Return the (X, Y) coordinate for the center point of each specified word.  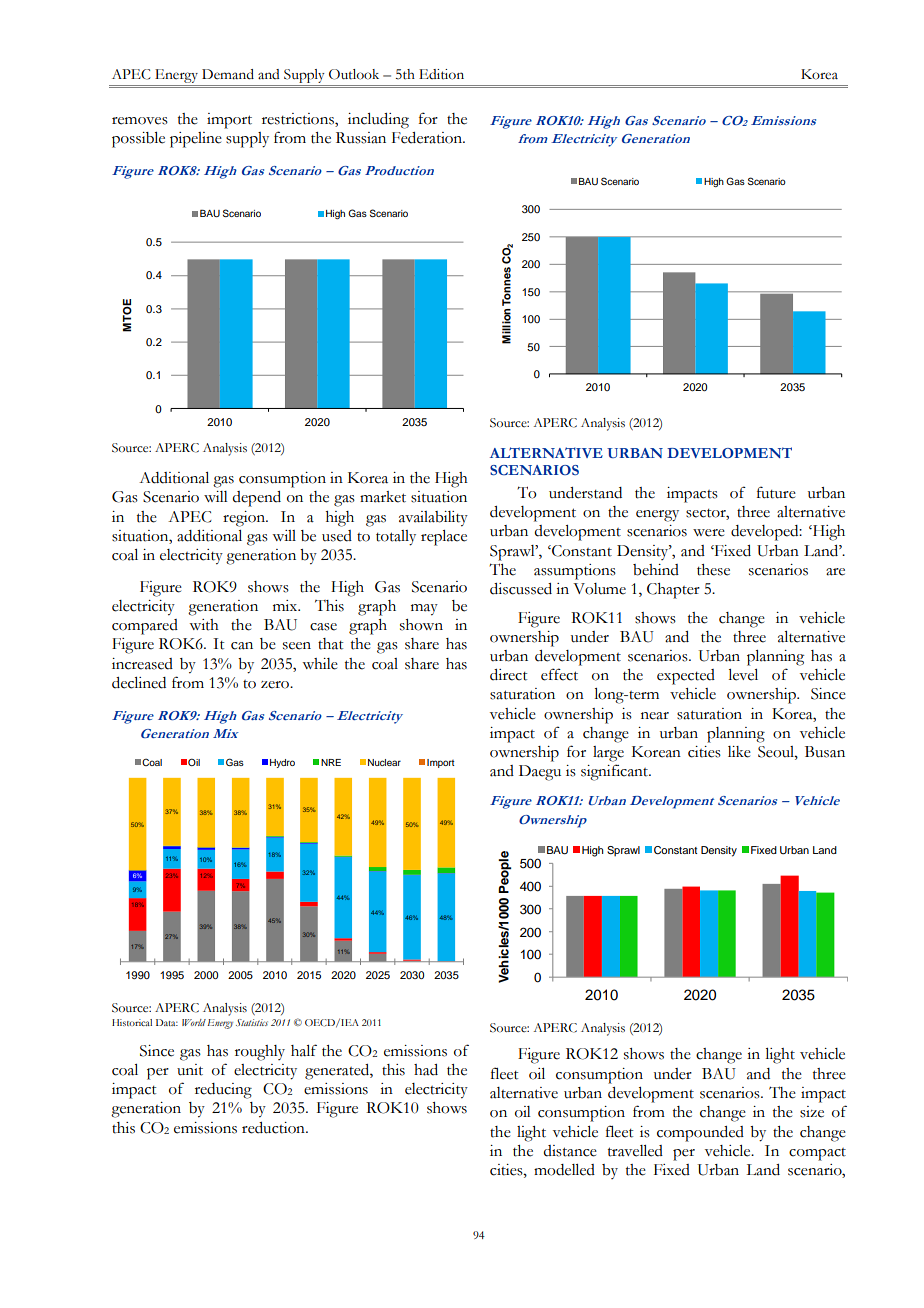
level (743, 675)
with (204, 625)
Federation (428, 138)
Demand (228, 74)
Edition (441, 74)
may (424, 610)
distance (570, 1151)
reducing (223, 1091)
